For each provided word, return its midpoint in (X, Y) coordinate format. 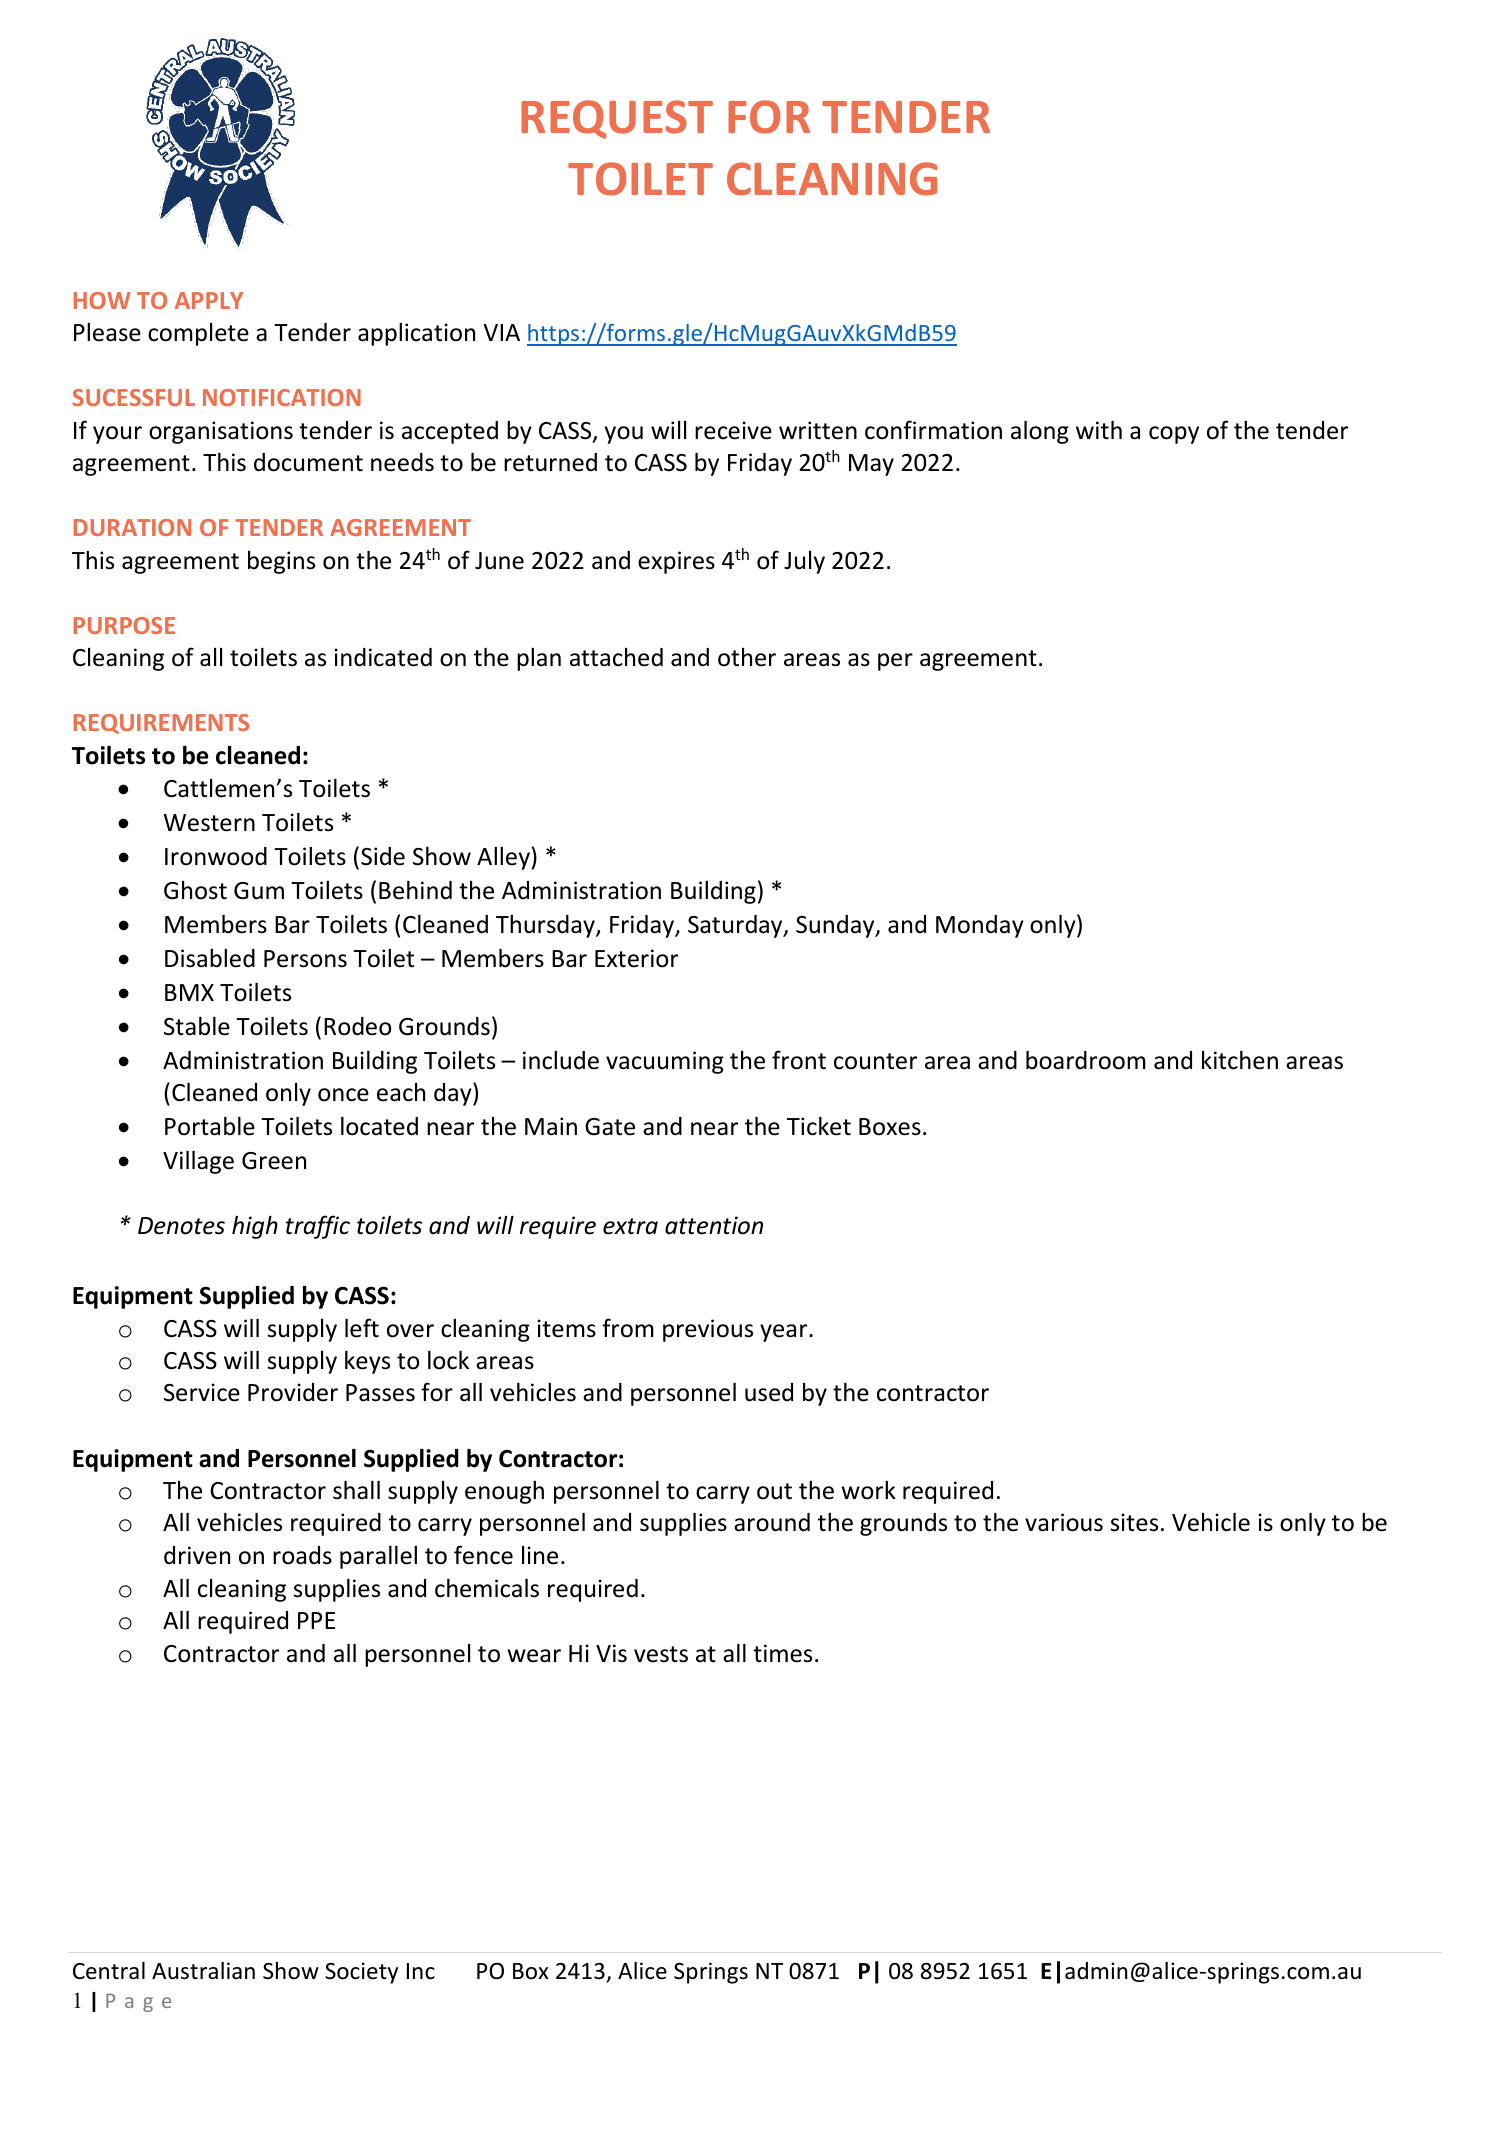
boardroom (1086, 1060)
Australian (203, 1971)
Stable (197, 1026)
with (1099, 430)
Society (361, 1973)
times (782, 1653)
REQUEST (617, 119)
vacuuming (665, 1062)
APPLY (209, 300)
